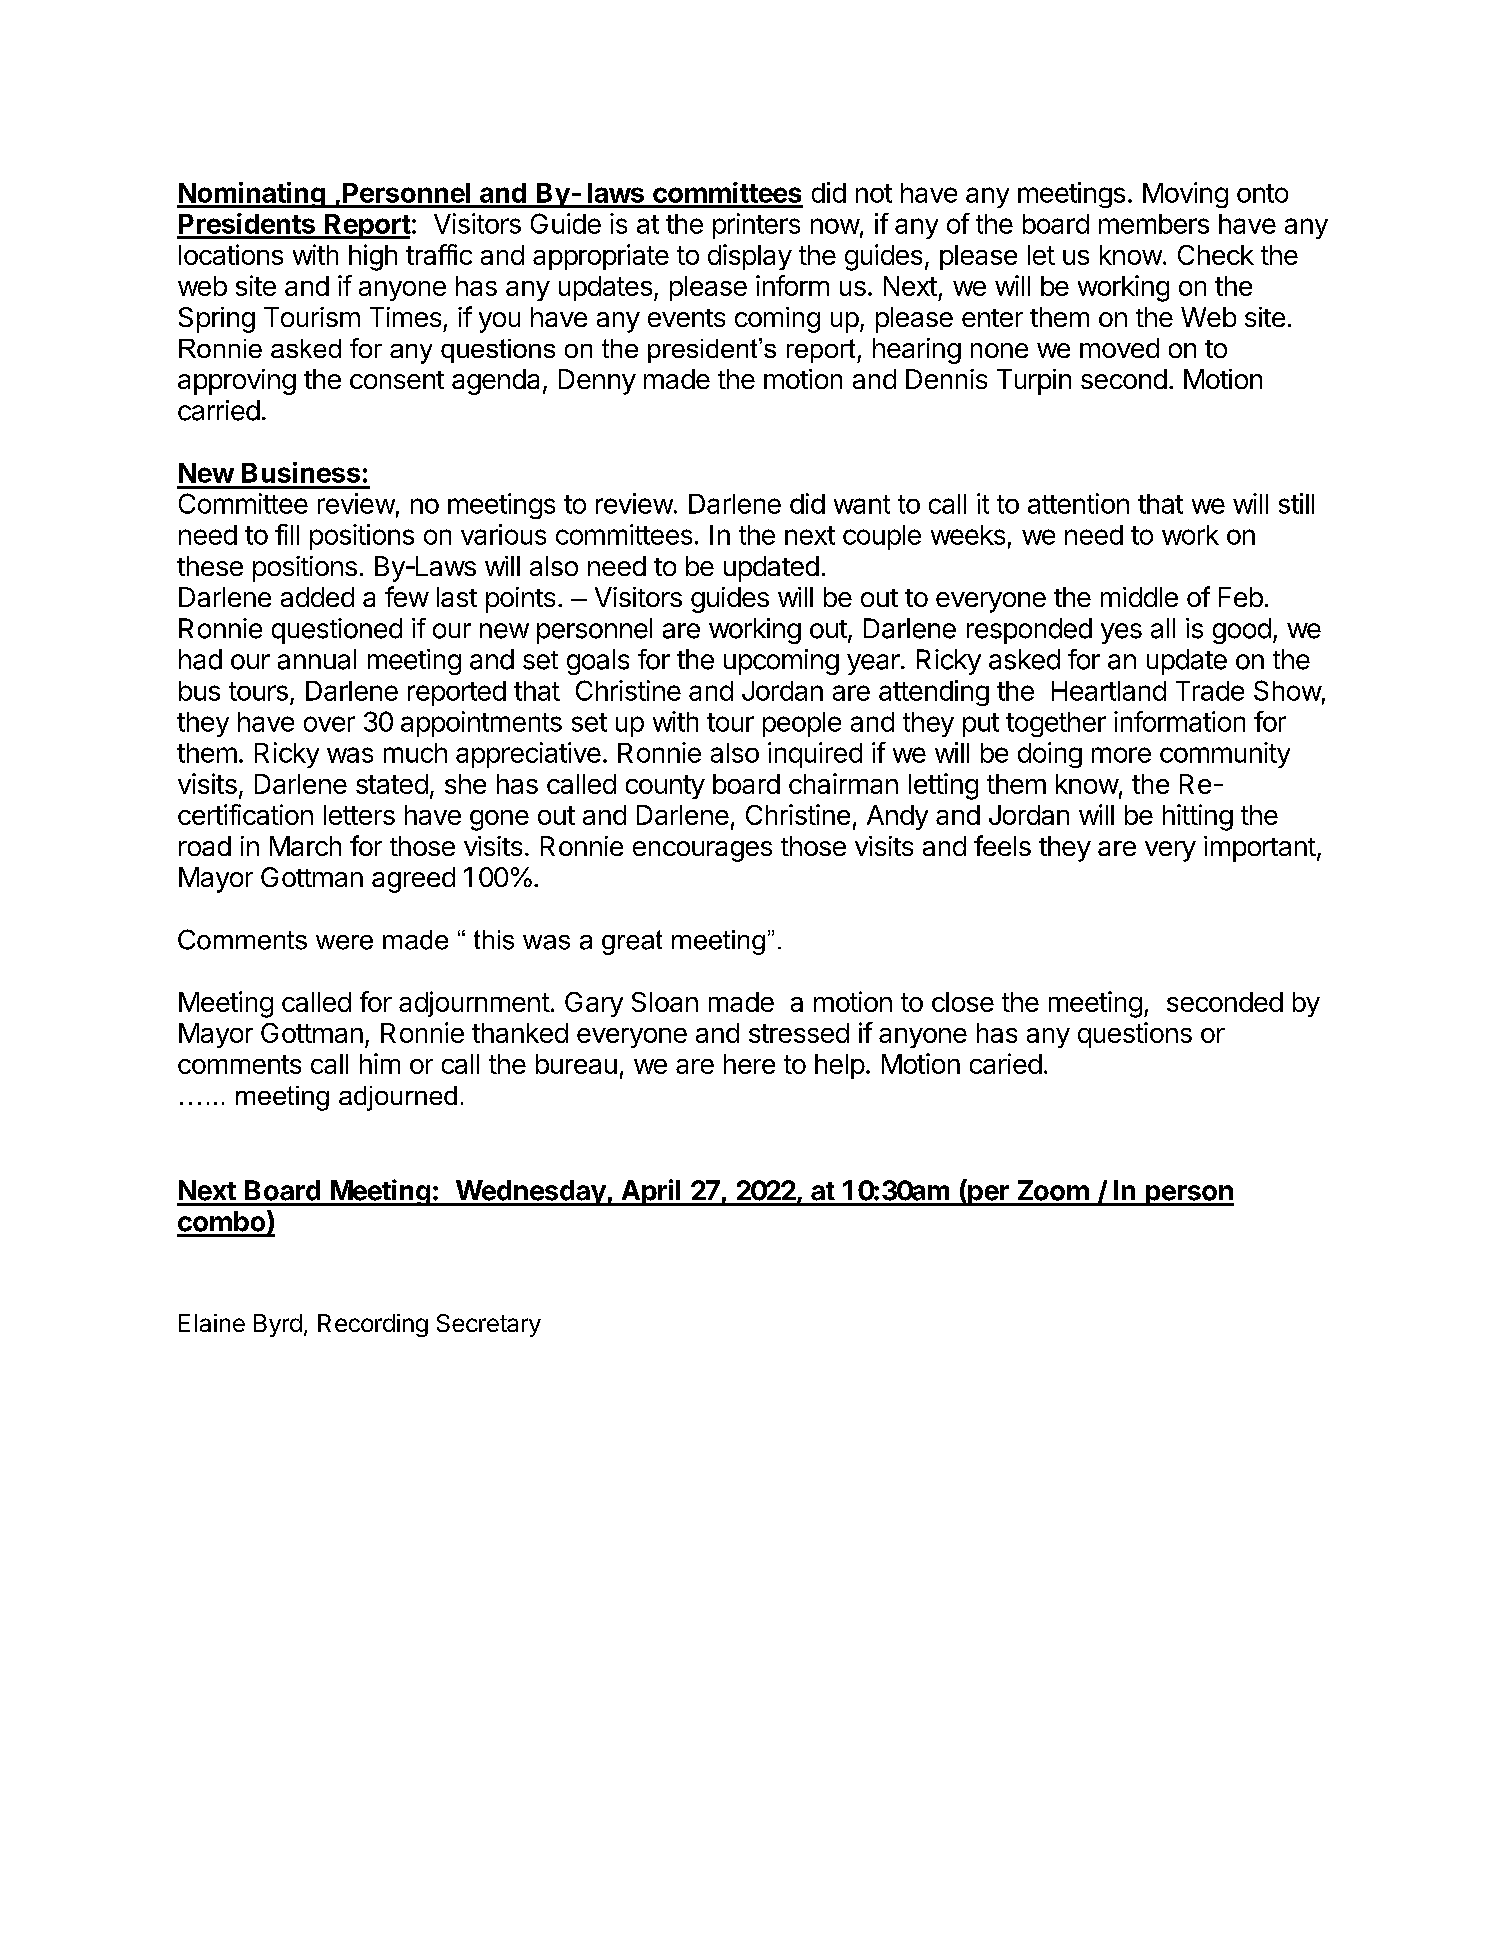  Describe the element at coordinates (1154, 224) in the screenshot. I see `members` at that location.
